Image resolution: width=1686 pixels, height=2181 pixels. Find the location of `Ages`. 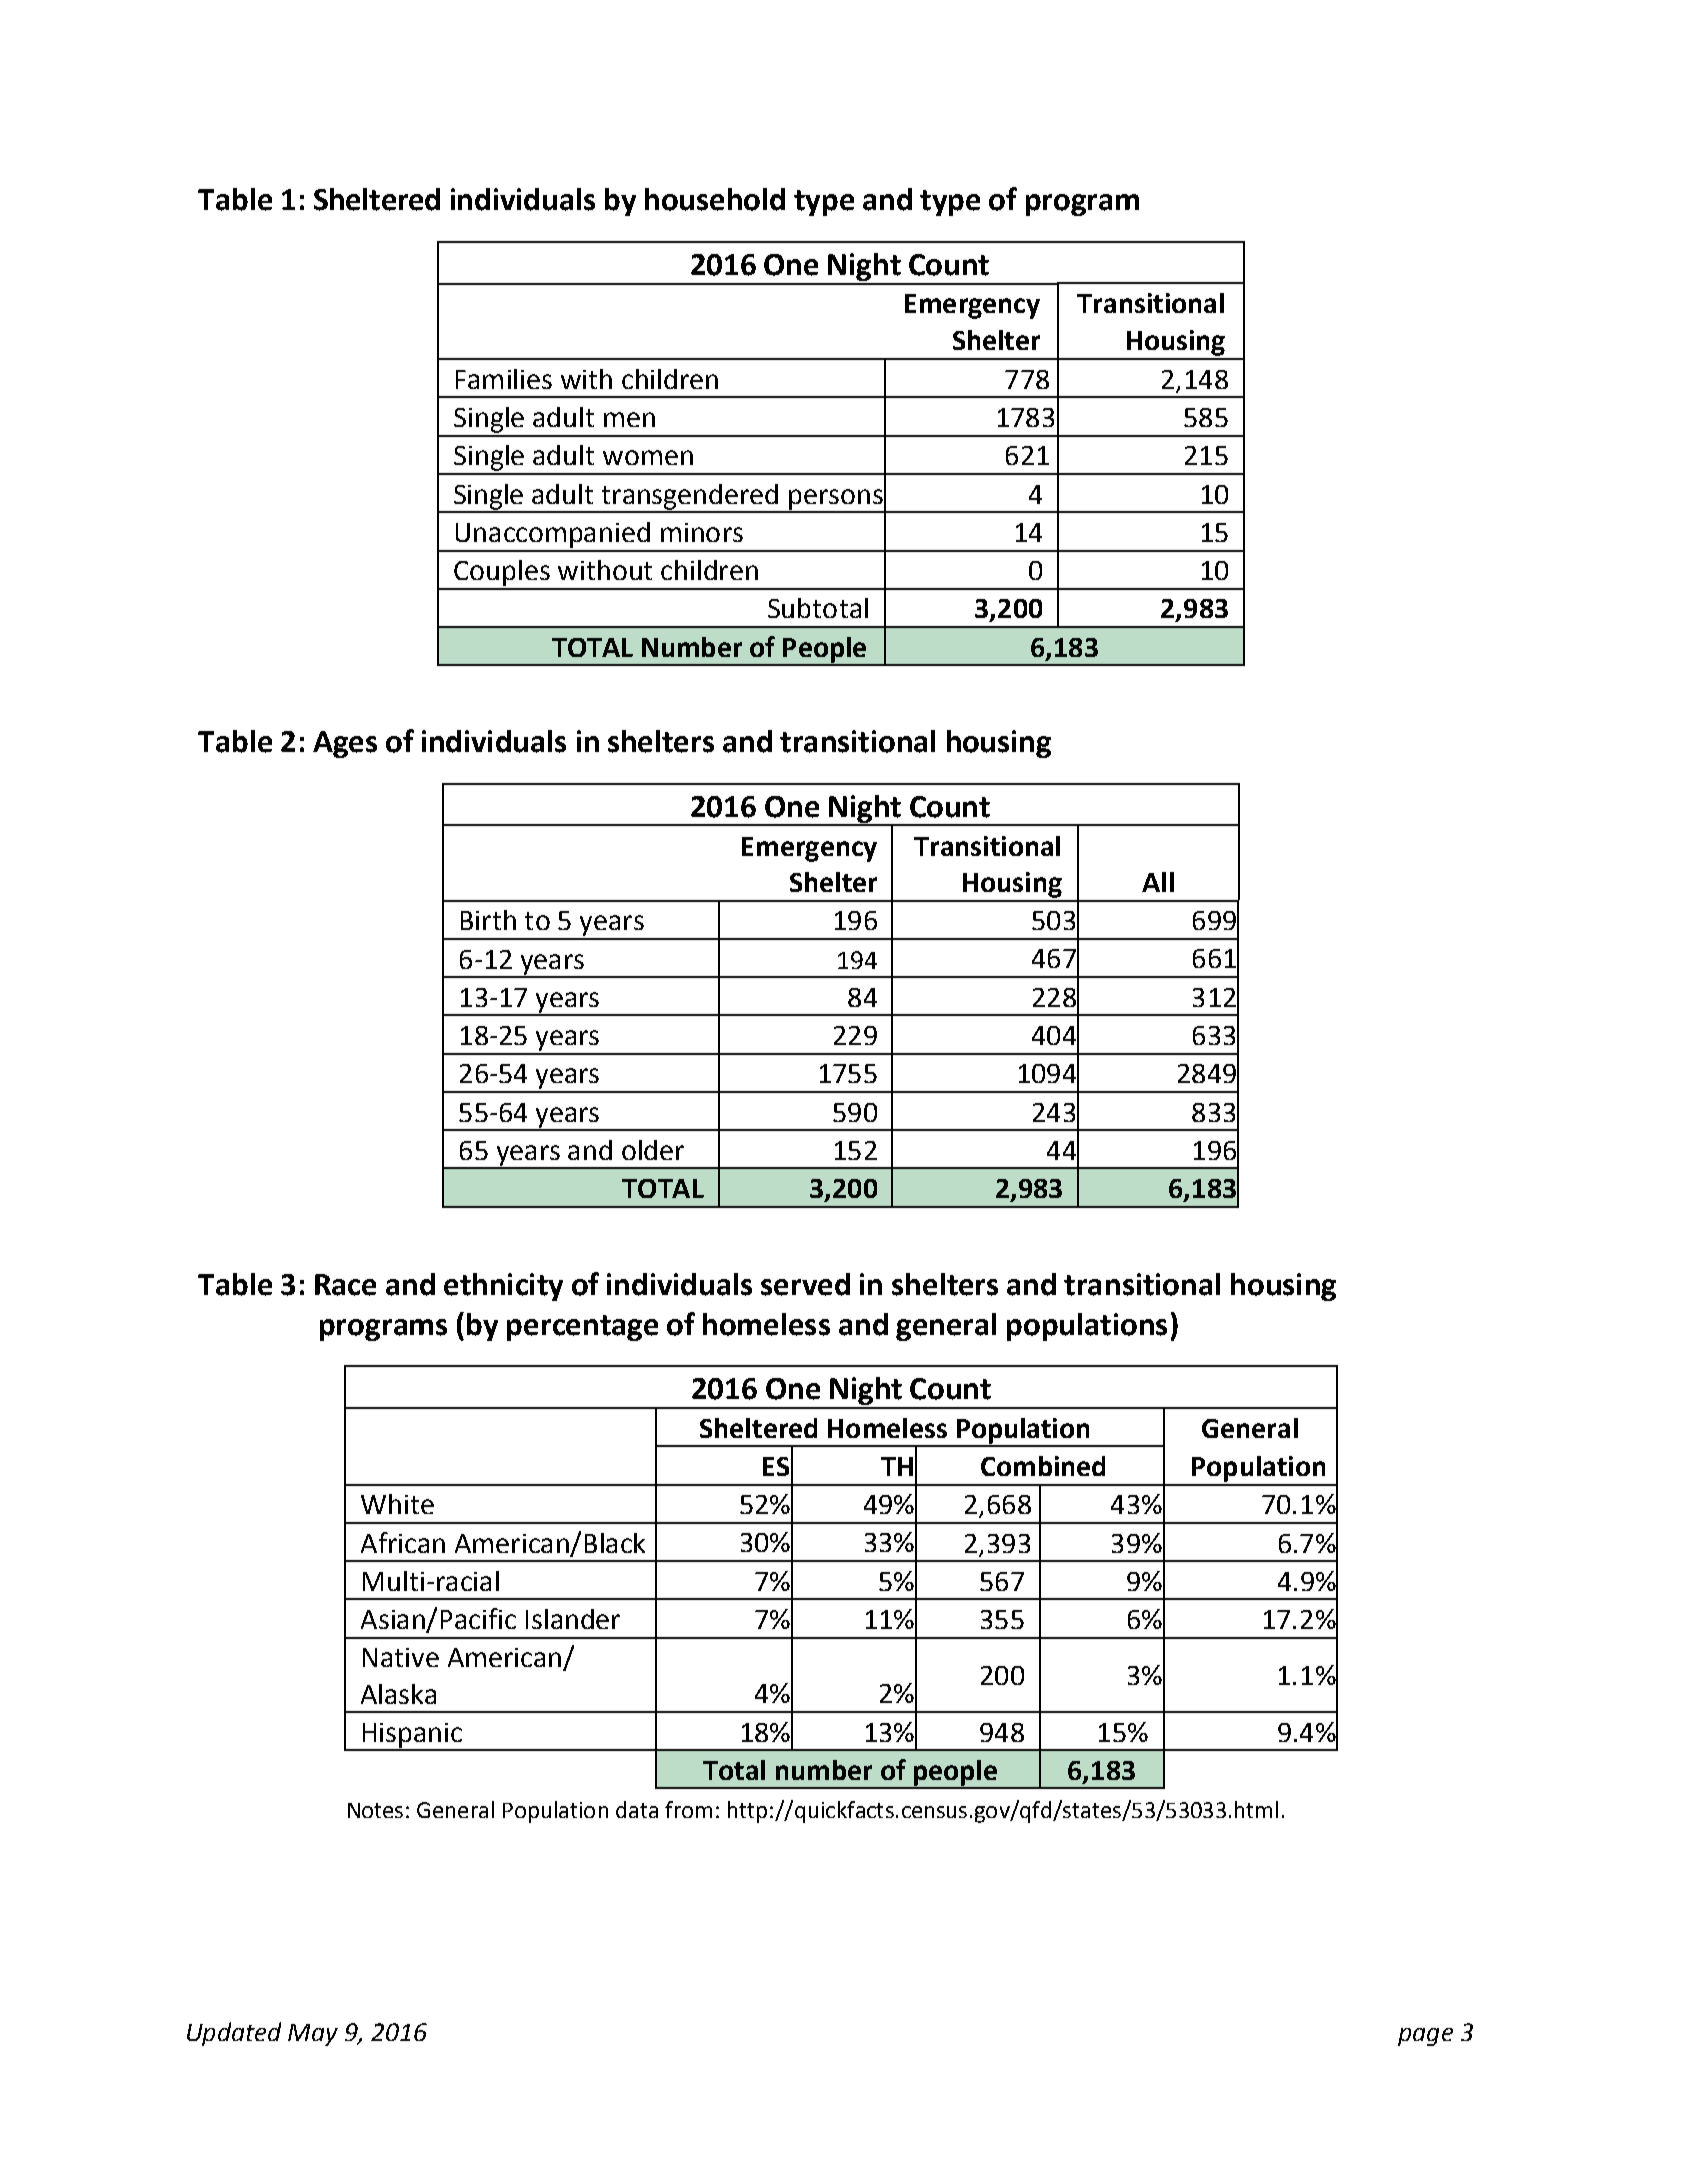

Ages is located at coordinates (345, 744).
